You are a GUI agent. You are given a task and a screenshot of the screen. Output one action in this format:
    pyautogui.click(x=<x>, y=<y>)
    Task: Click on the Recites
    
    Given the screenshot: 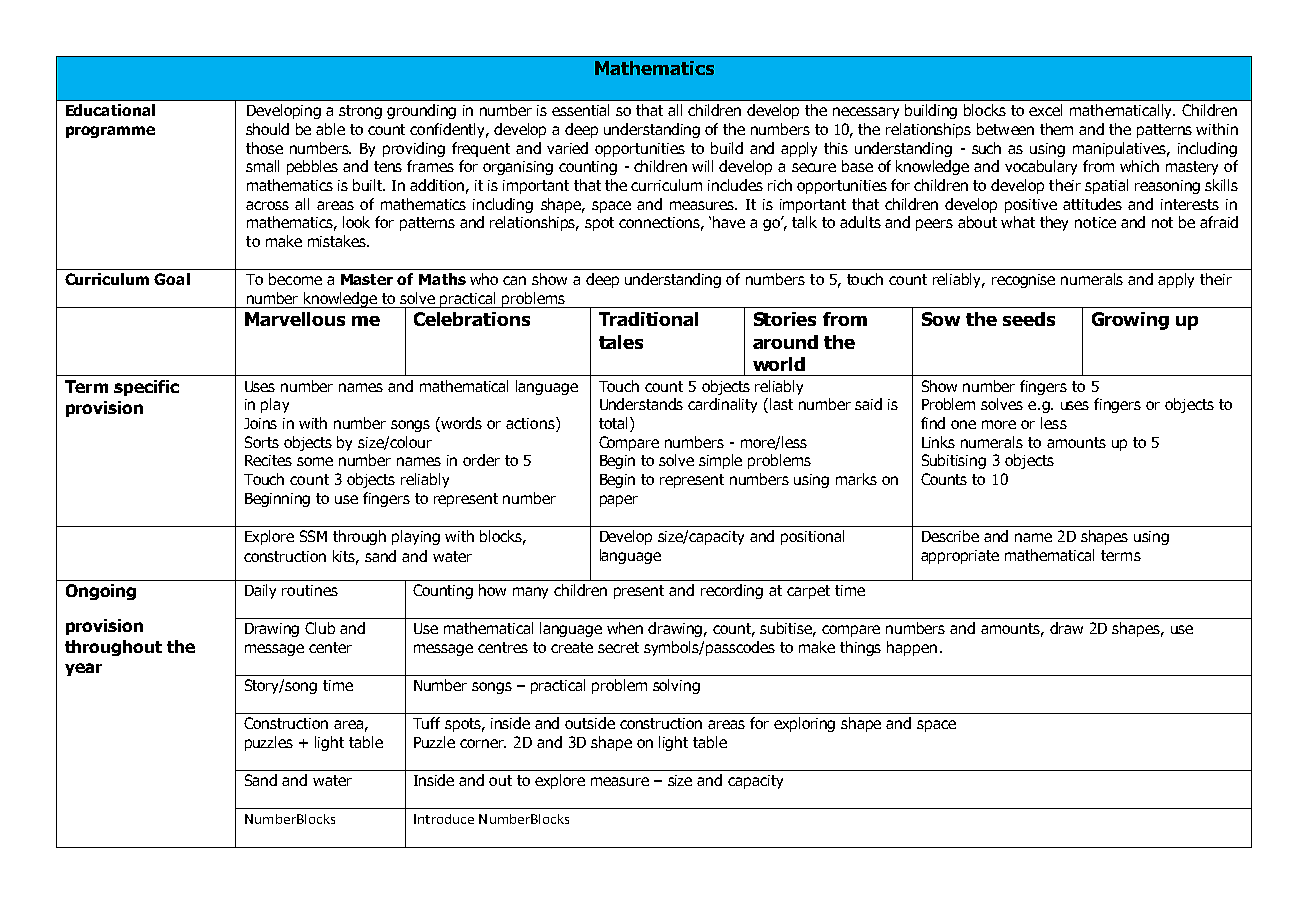 What is the action you would take?
    pyautogui.click(x=268, y=460)
